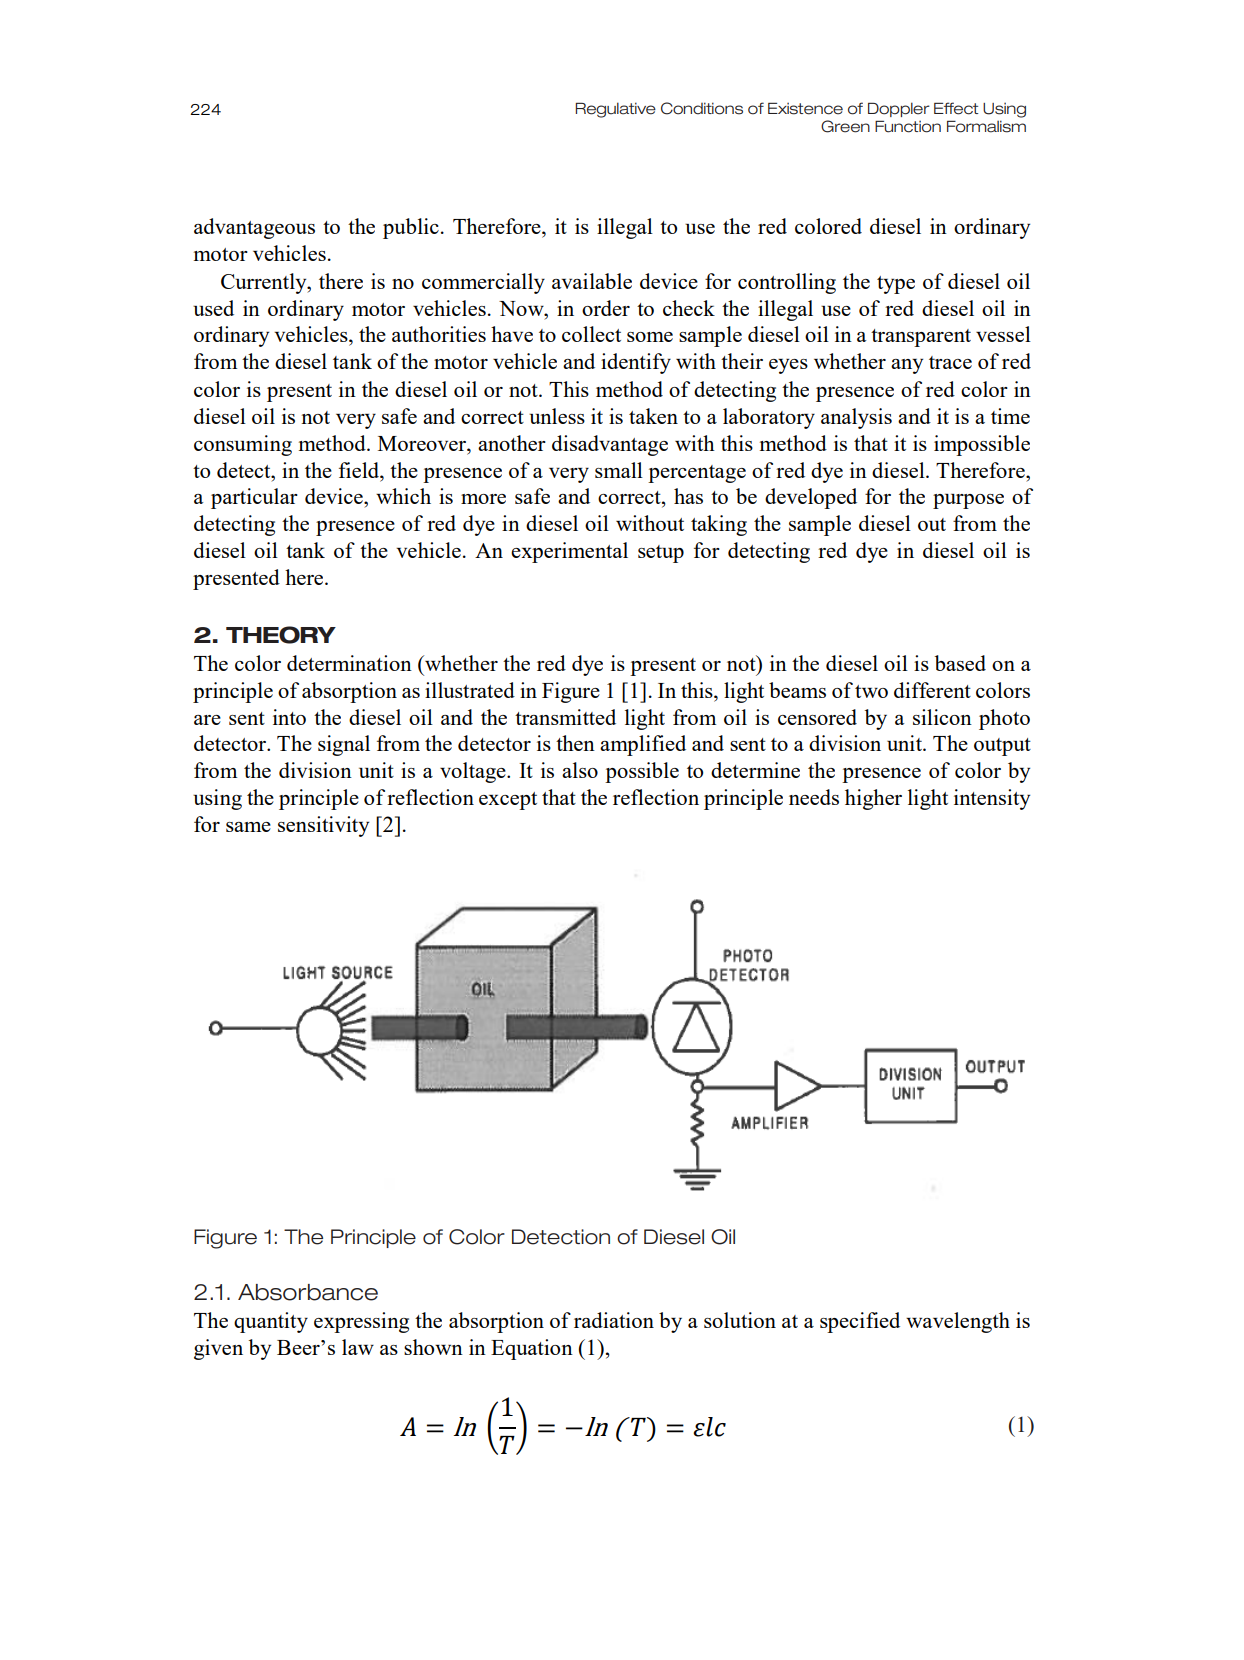 The image size is (1244, 1660). What do you see at coordinates (610, 445) in the screenshot?
I see `disadvantage` at bounding box center [610, 445].
